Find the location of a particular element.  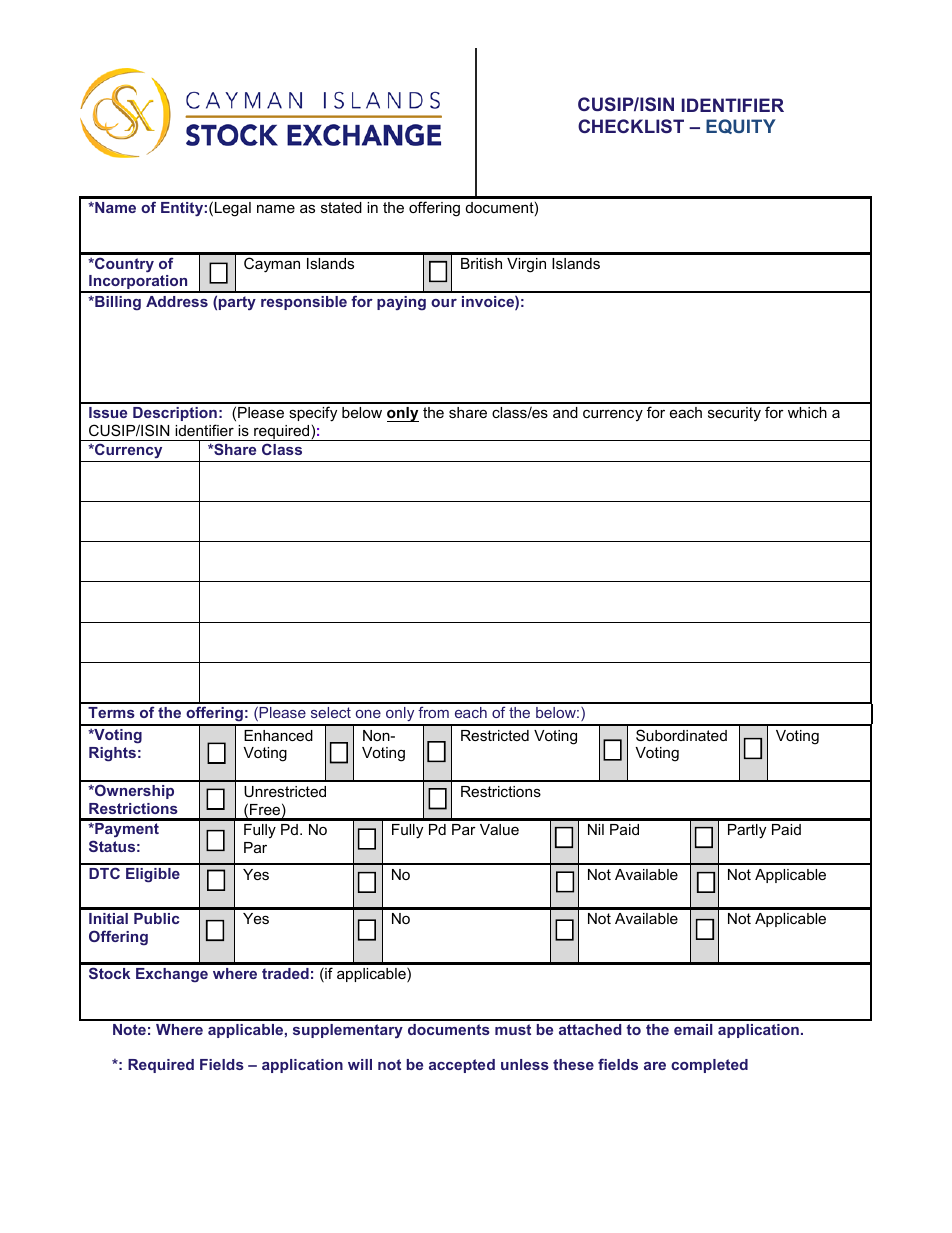

EQUITY is located at coordinates (741, 126).
